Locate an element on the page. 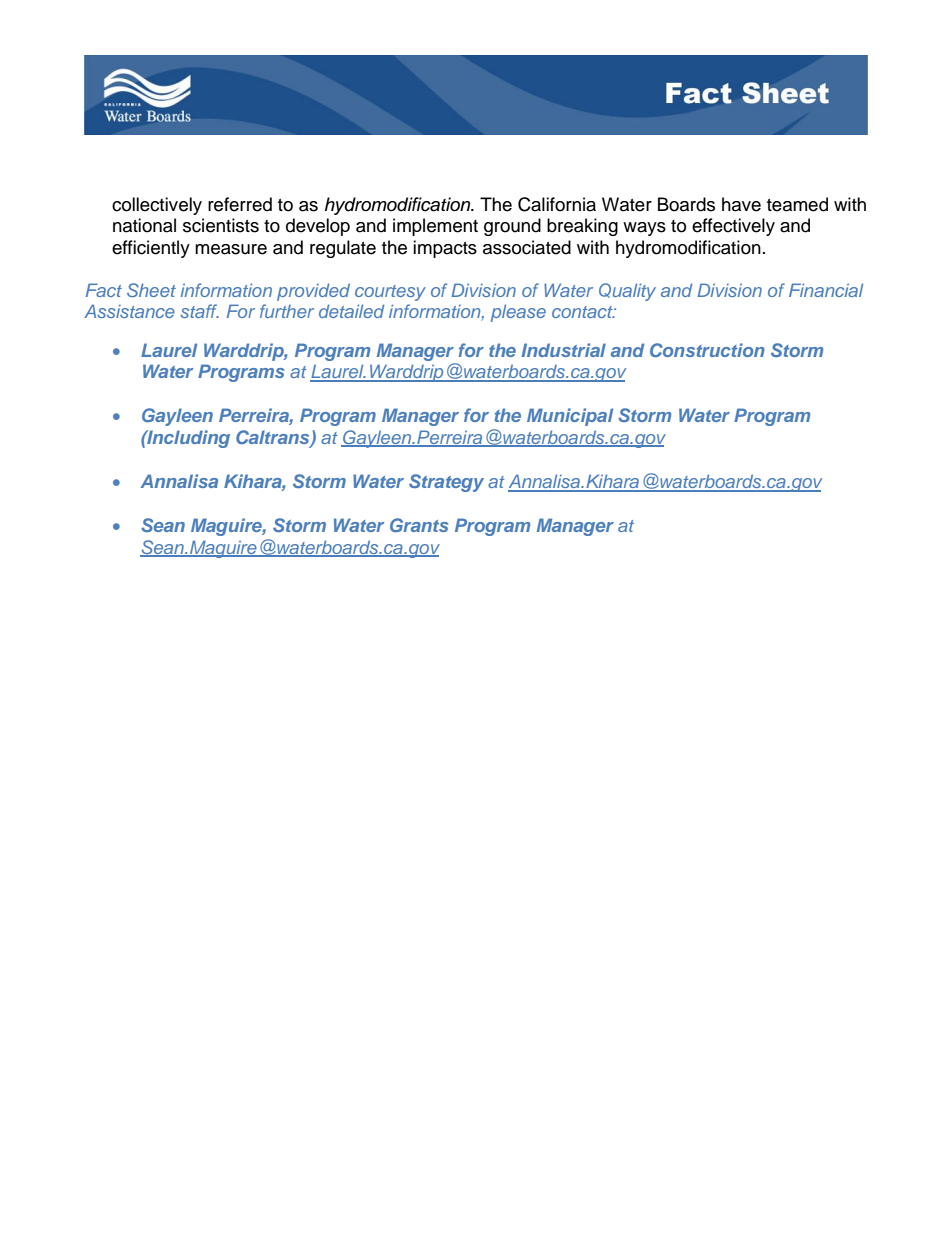  Strategy is located at coordinates (446, 483).
